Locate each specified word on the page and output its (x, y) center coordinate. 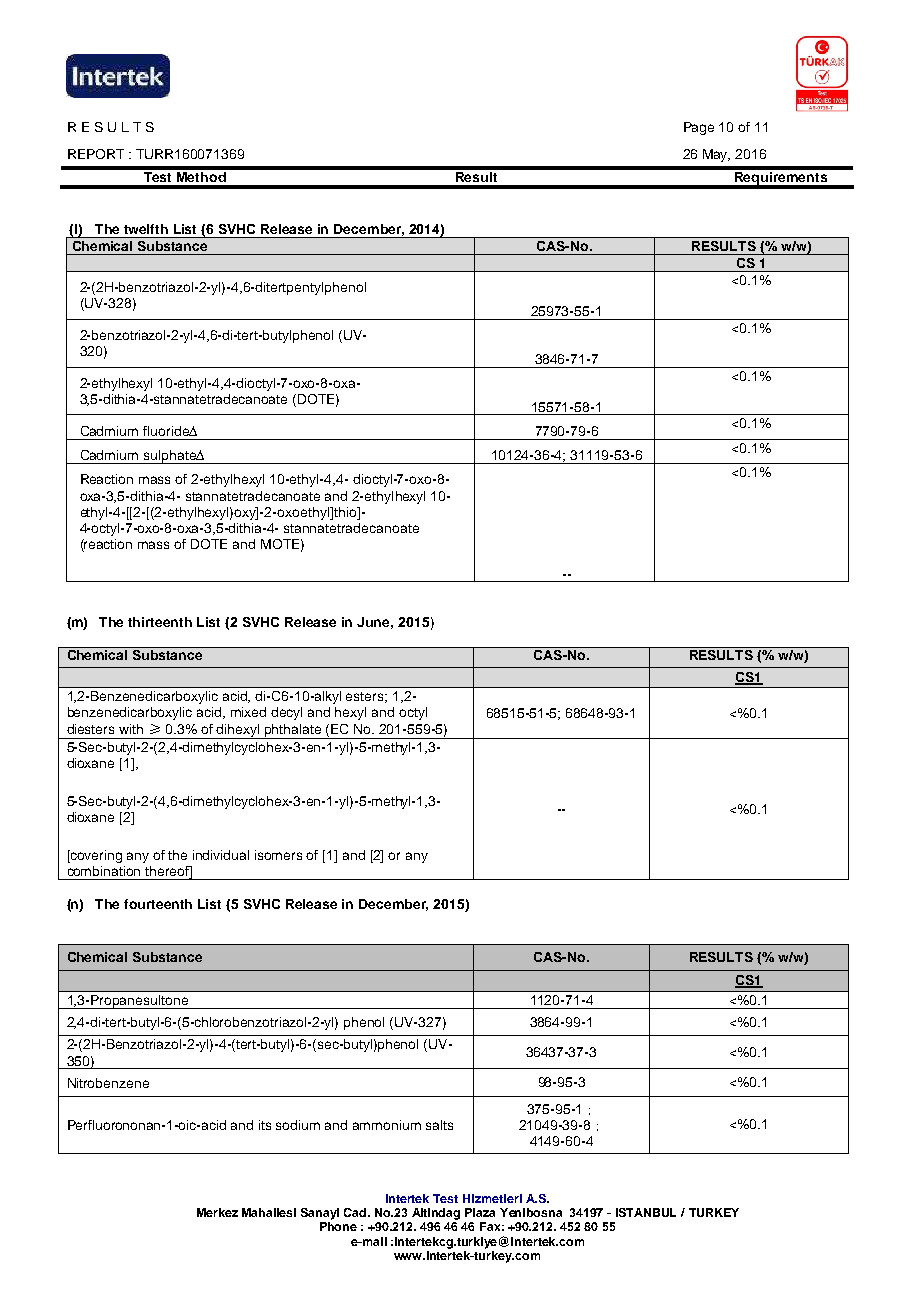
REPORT (96, 154)
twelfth (146, 229)
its (265, 1125)
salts (439, 1125)
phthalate (293, 731)
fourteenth (158, 904)
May (716, 155)
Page (699, 128)
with (131, 729)
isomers (278, 855)
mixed (248, 712)
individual (221, 855)
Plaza (480, 1212)
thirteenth (160, 622)
